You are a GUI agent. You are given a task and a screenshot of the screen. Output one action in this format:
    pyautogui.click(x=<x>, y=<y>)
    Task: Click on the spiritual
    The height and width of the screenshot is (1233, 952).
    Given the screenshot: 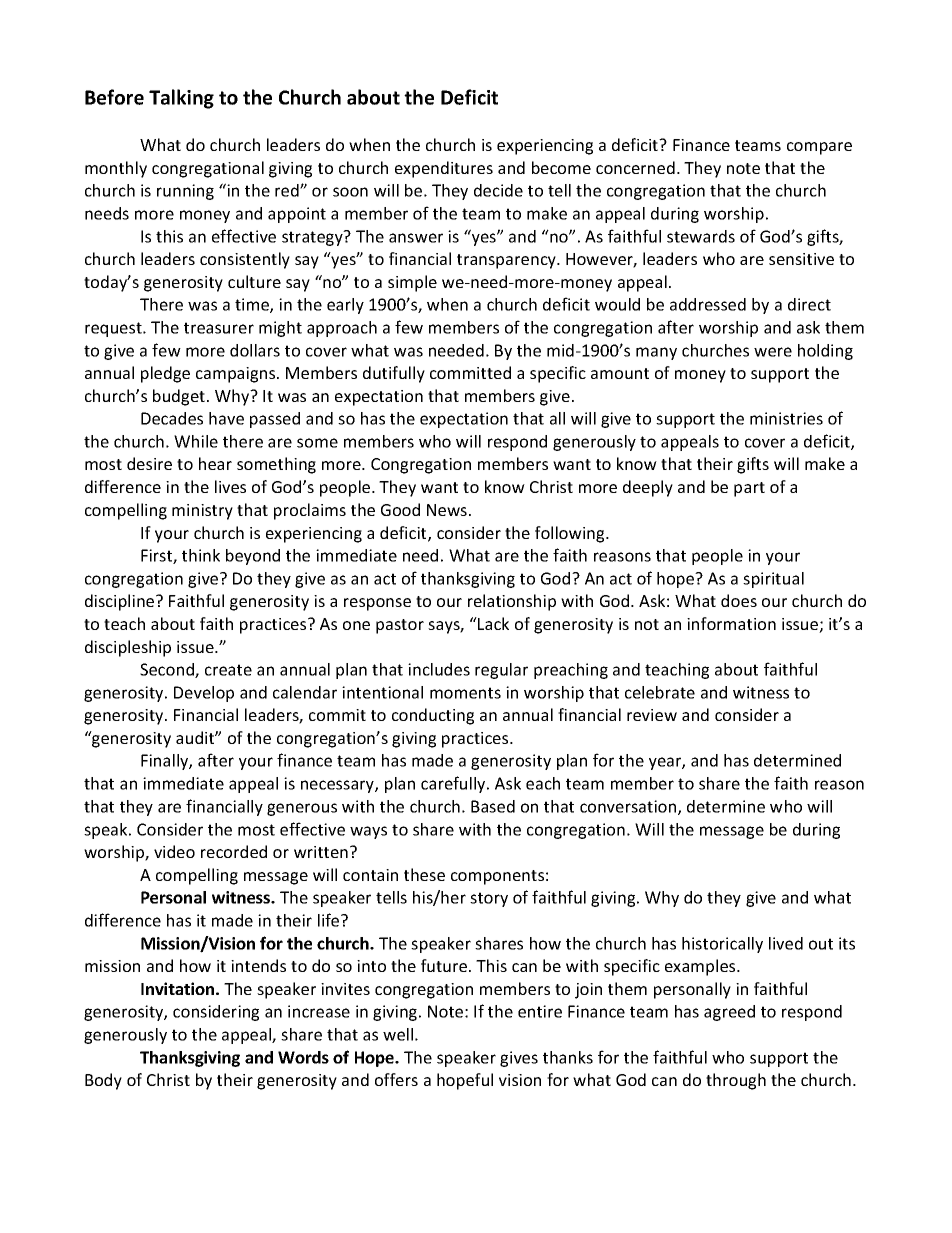 What is the action you would take?
    pyautogui.click(x=773, y=580)
